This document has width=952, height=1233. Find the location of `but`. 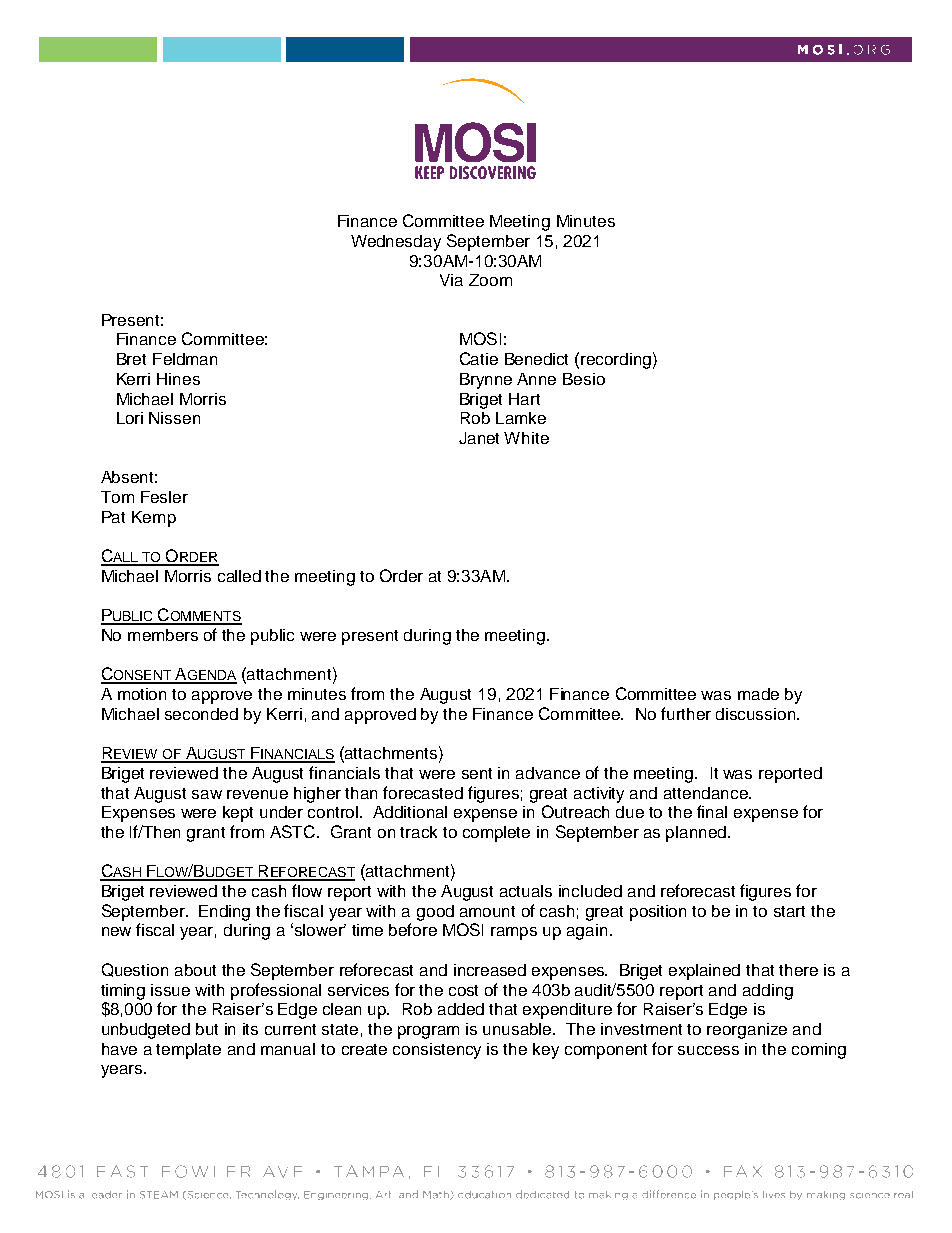

but is located at coordinates (207, 1029).
